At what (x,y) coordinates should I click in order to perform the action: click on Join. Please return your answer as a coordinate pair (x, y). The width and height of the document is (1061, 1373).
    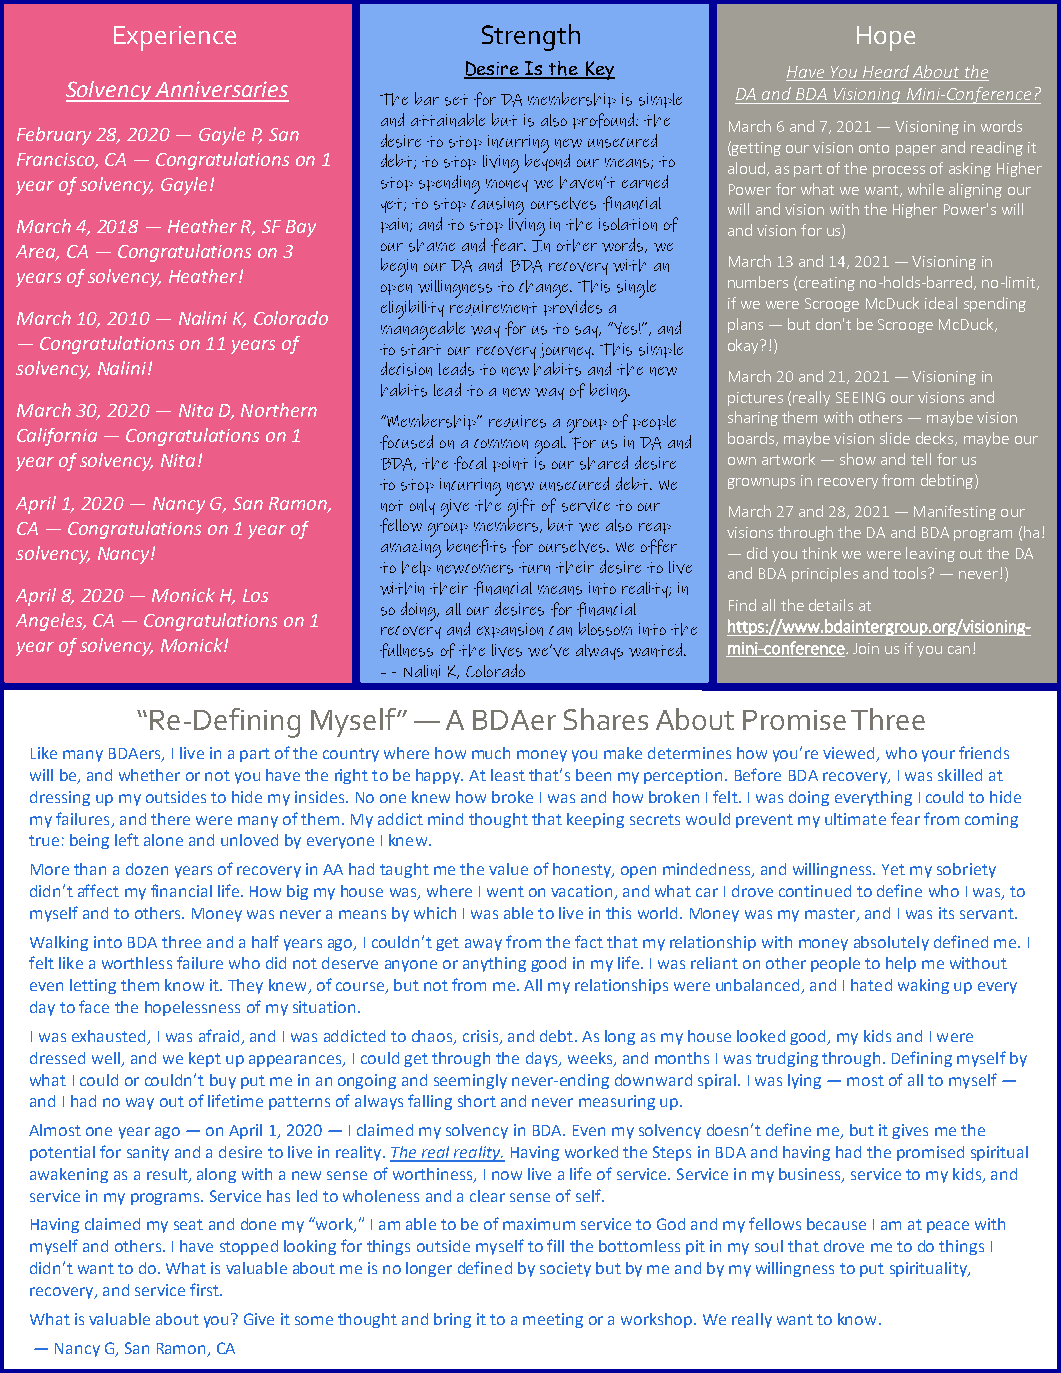
    Looking at the image, I should click on (866, 648).
